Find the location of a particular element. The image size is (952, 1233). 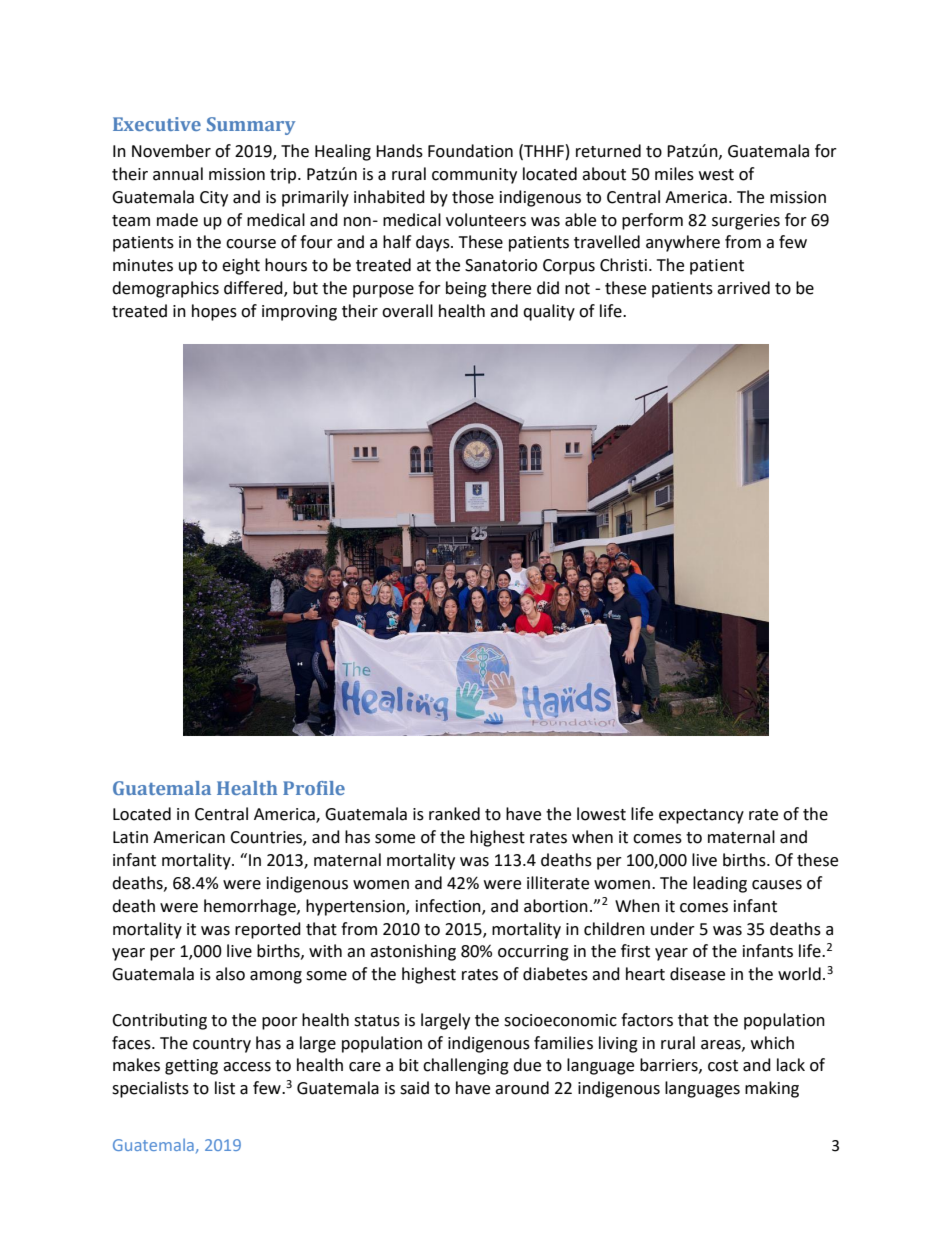

infection is located at coordinates (449, 906).
